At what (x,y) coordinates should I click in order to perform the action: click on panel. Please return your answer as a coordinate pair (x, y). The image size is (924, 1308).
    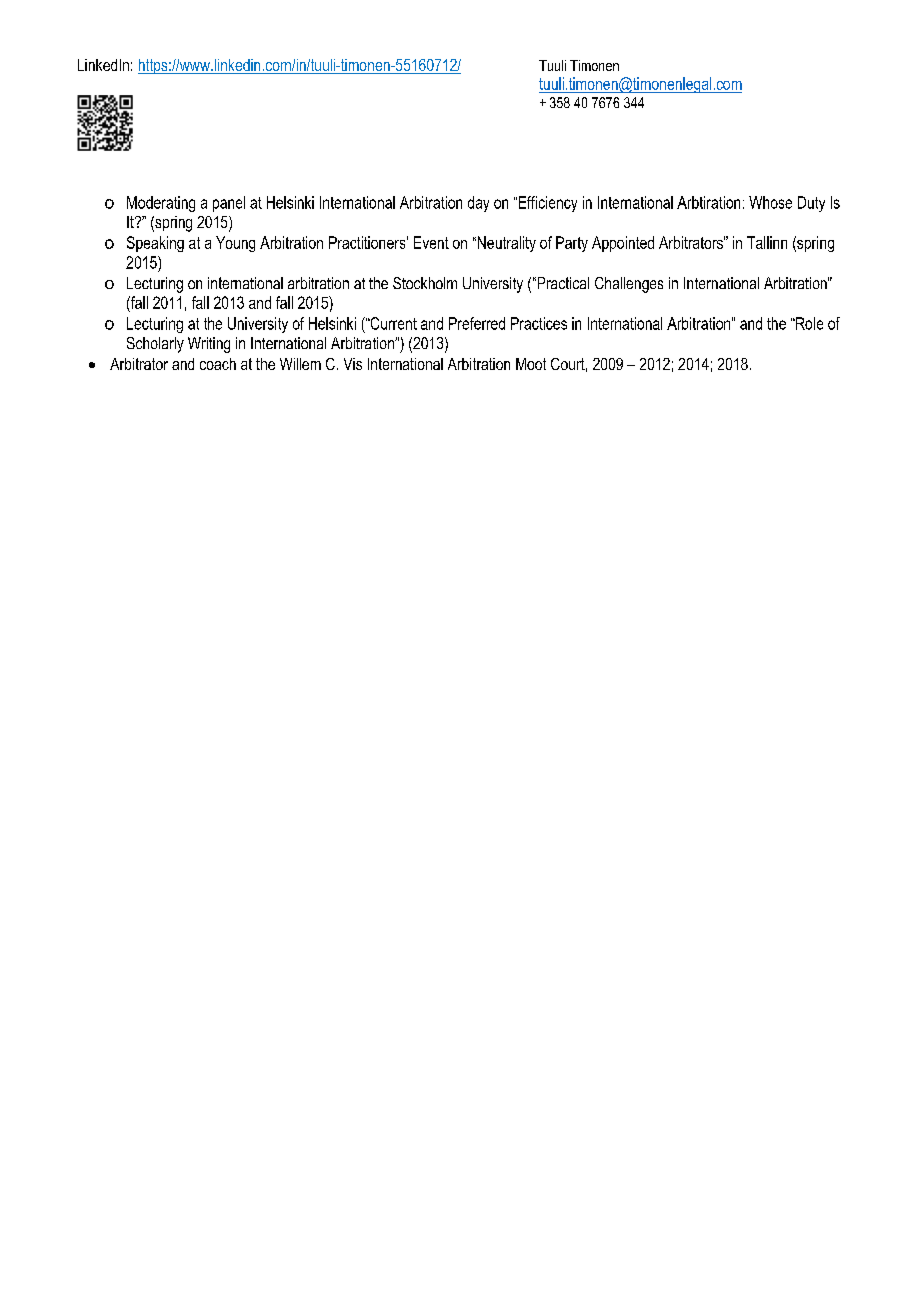
    Looking at the image, I should click on (229, 204).
